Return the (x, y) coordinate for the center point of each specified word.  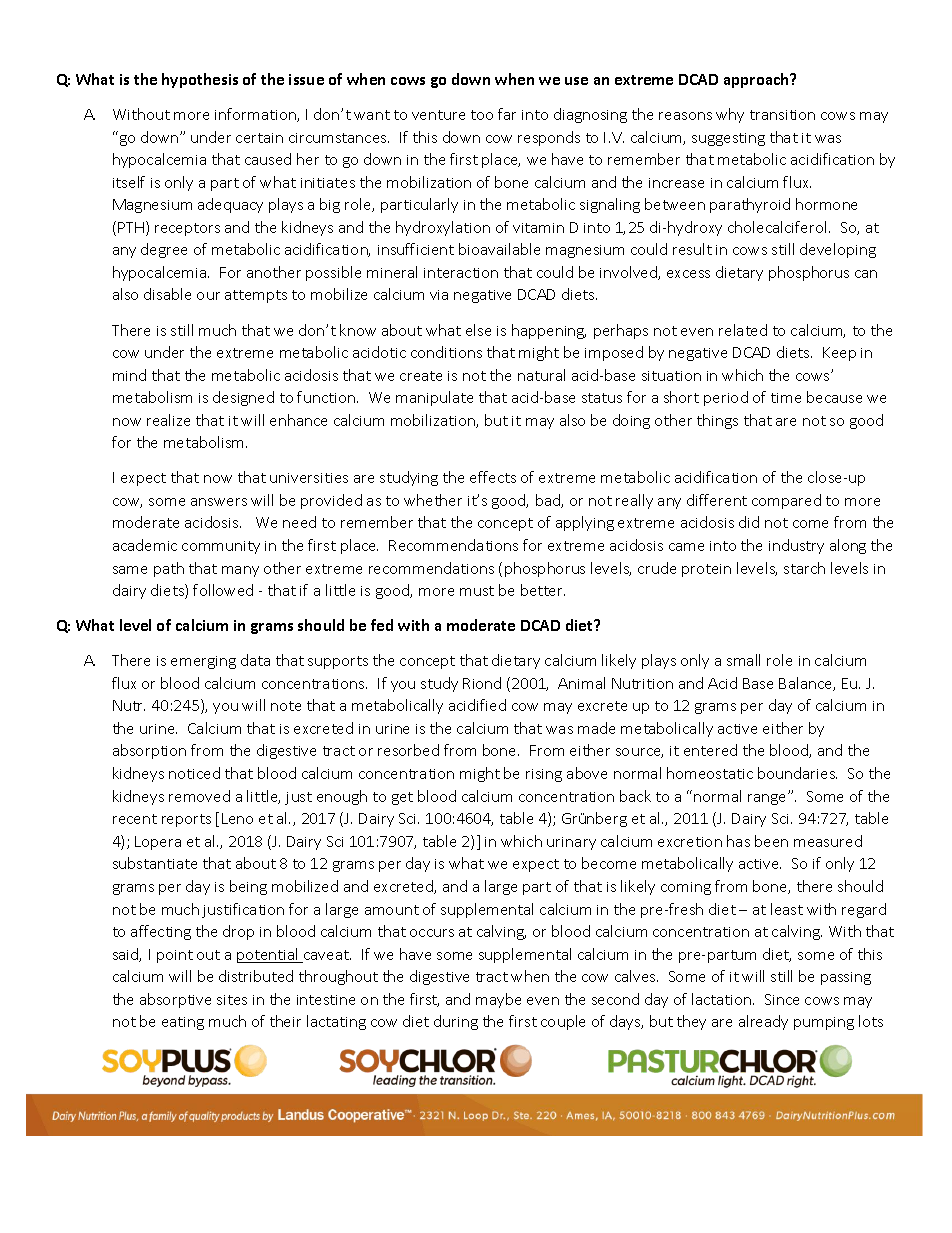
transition (782, 115)
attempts (256, 296)
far (507, 114)
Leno (237, 818)
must (477, 591)
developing (838, 250)
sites (232, 1000)
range (768, 799)
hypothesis (200, 80)
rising (544, 775)
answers (219, 502)
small (743, 660)
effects (493, 477)
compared (786, 501)
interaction (461, 273)
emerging (203, 662)
